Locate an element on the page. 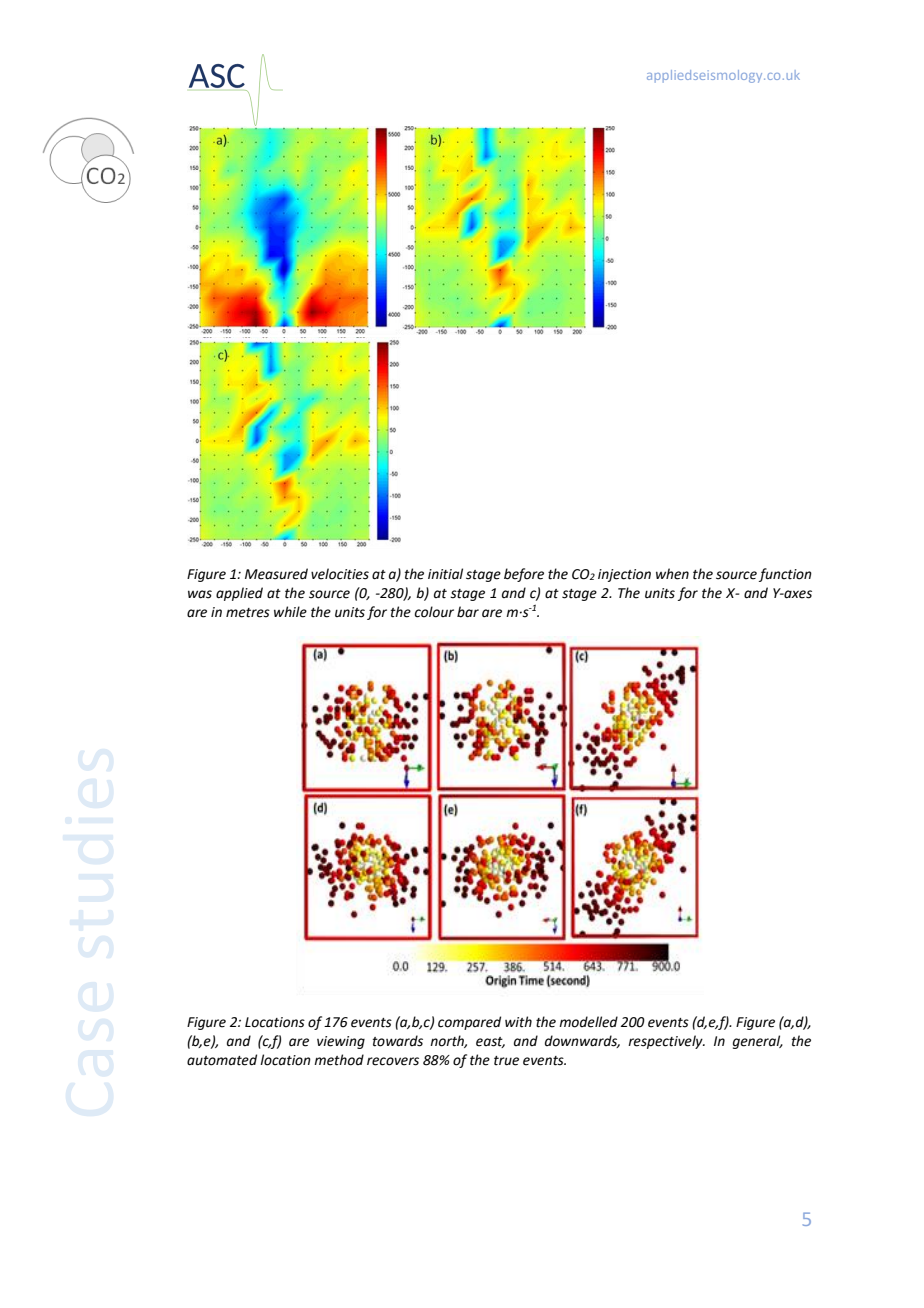  viewing is located at coordinates (341, 1042).
